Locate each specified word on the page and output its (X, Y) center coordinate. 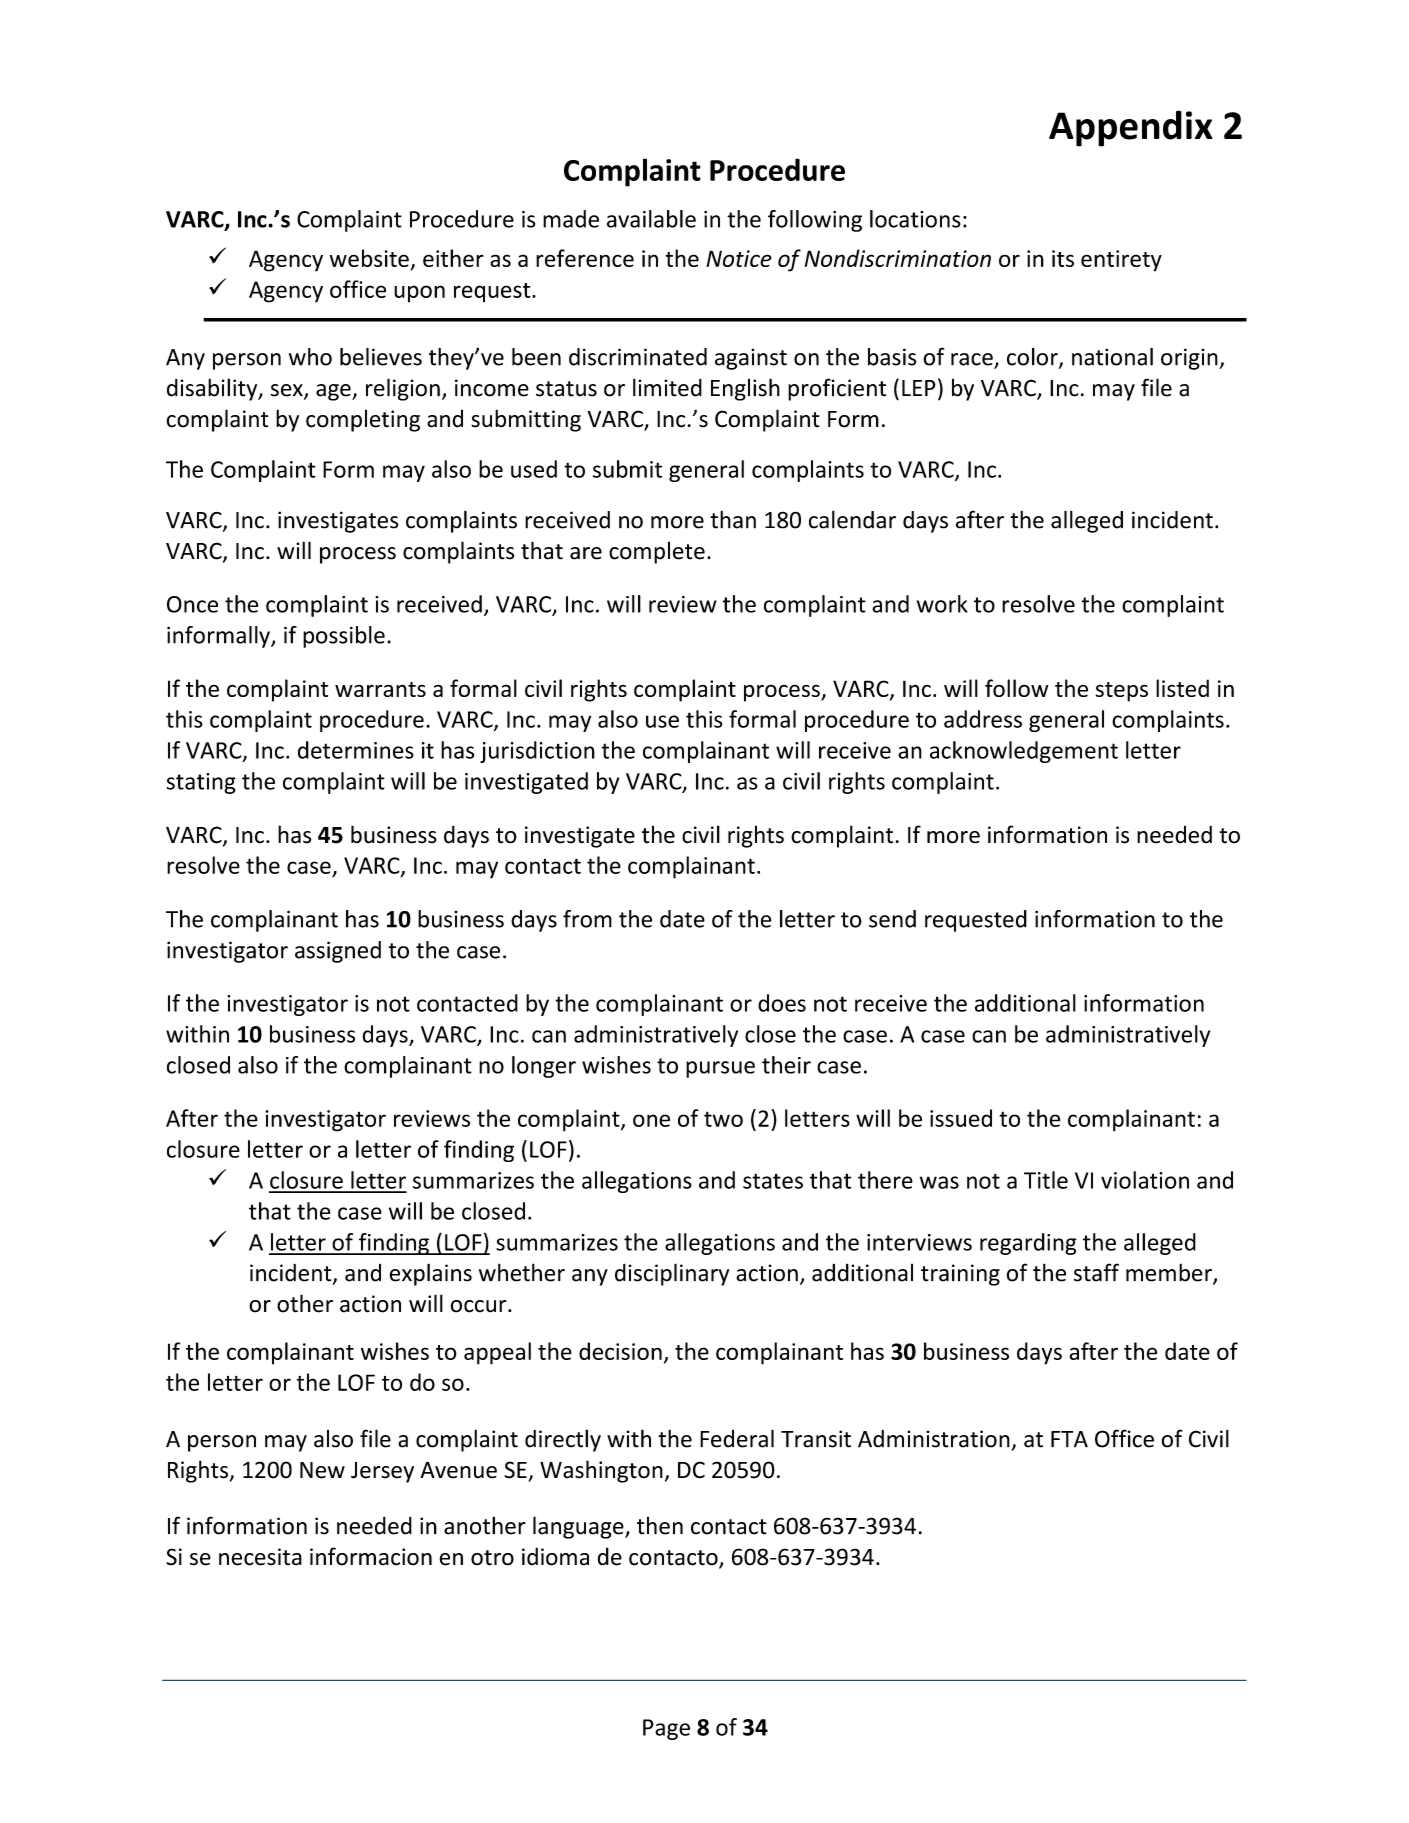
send (892, 919)
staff (1096, 1272)
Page (666, 1729)
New (322, 1470)
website (369, 258)
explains (430, 1274)
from (587, 919)
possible (344, 637)
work (942, 604)
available (651, 219)
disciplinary (672, 1274)
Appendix (1131, 128)
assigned (338, 952)
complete (657, 552)
